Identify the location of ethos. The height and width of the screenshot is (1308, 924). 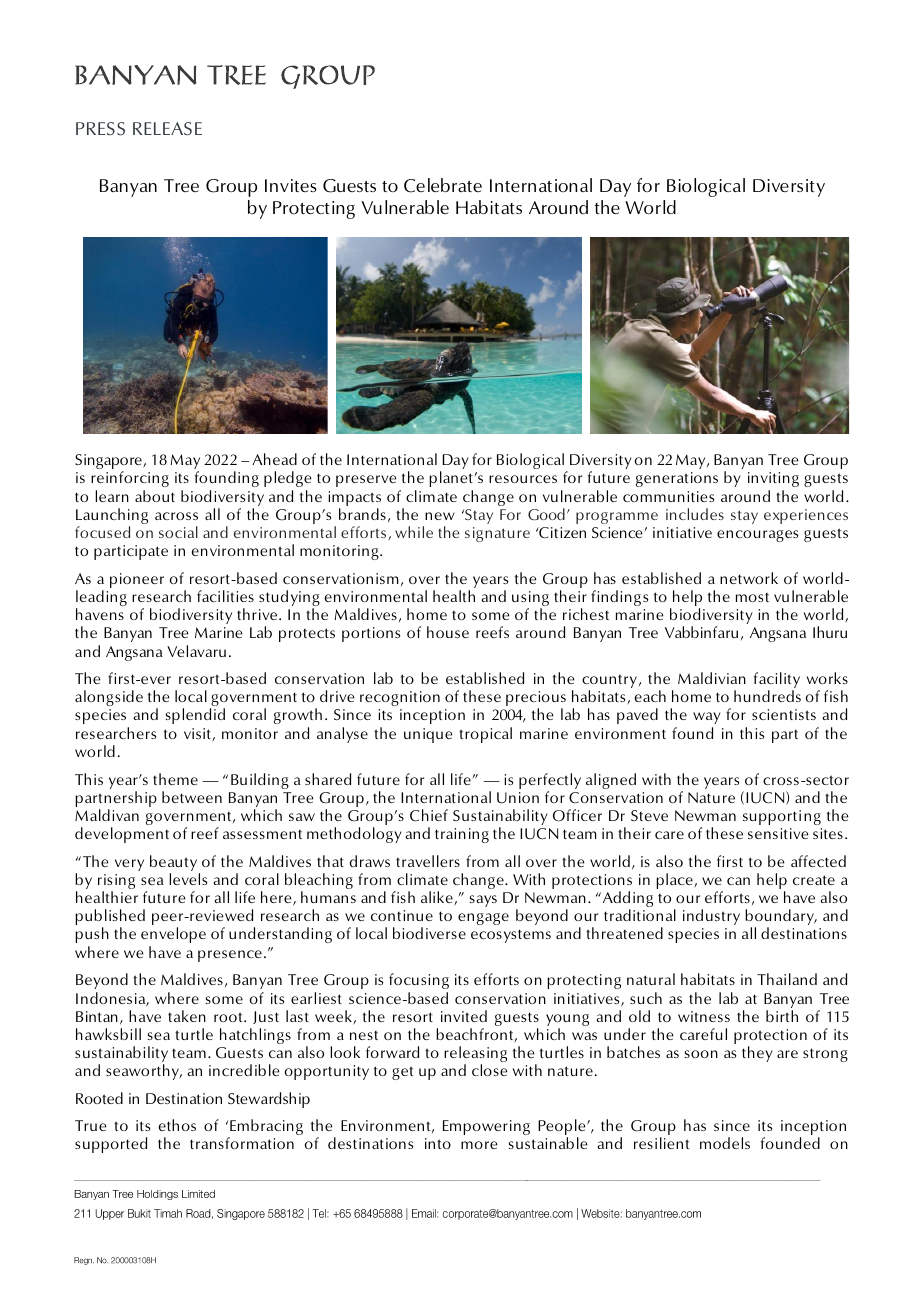
(177, 1125).
